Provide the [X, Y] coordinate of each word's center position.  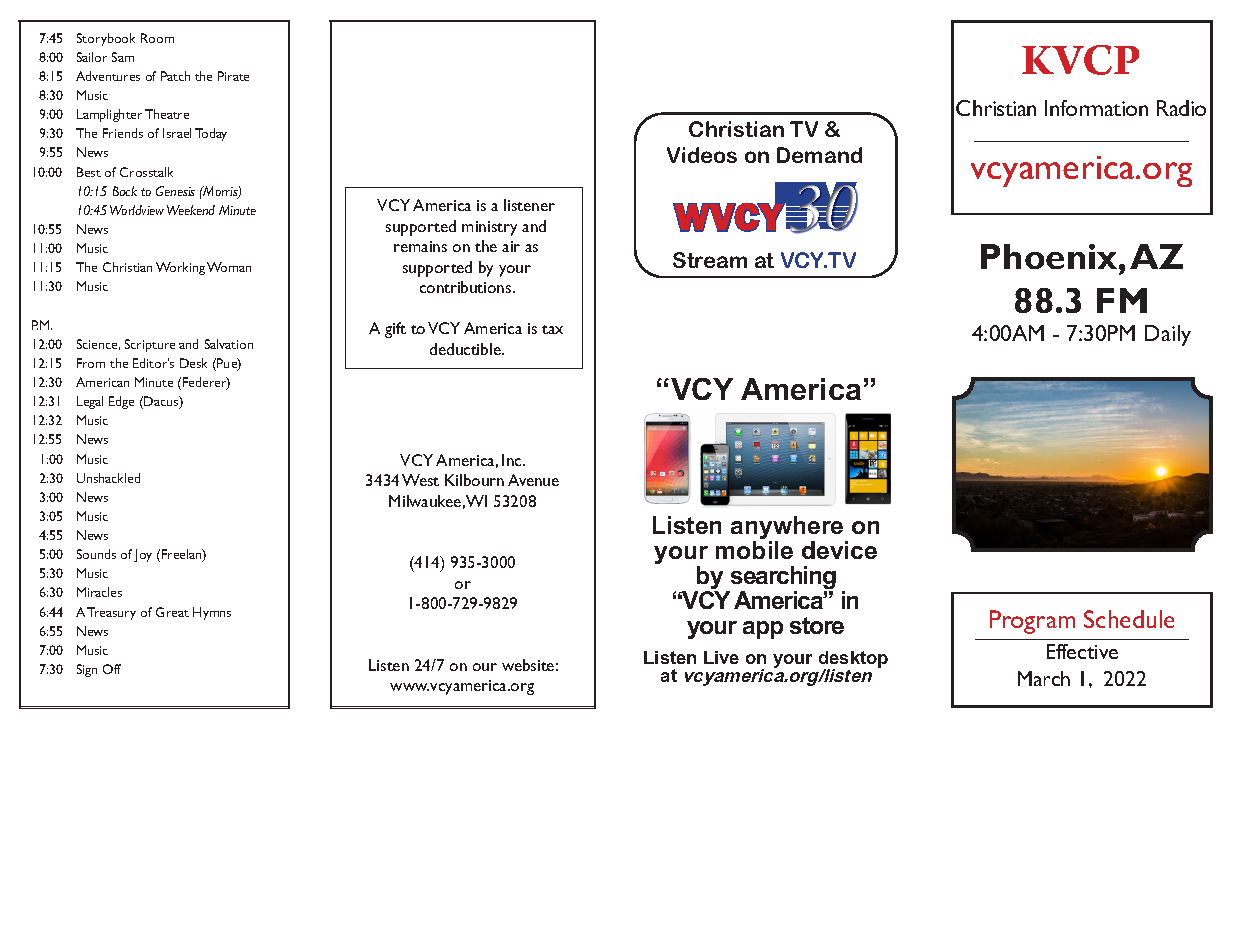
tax [552, 329]
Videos [702, 155]
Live [721, 657]
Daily [1168, 335]
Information [1096, 108]
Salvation [229, 344]
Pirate [233, 76]
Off [112, 669]
